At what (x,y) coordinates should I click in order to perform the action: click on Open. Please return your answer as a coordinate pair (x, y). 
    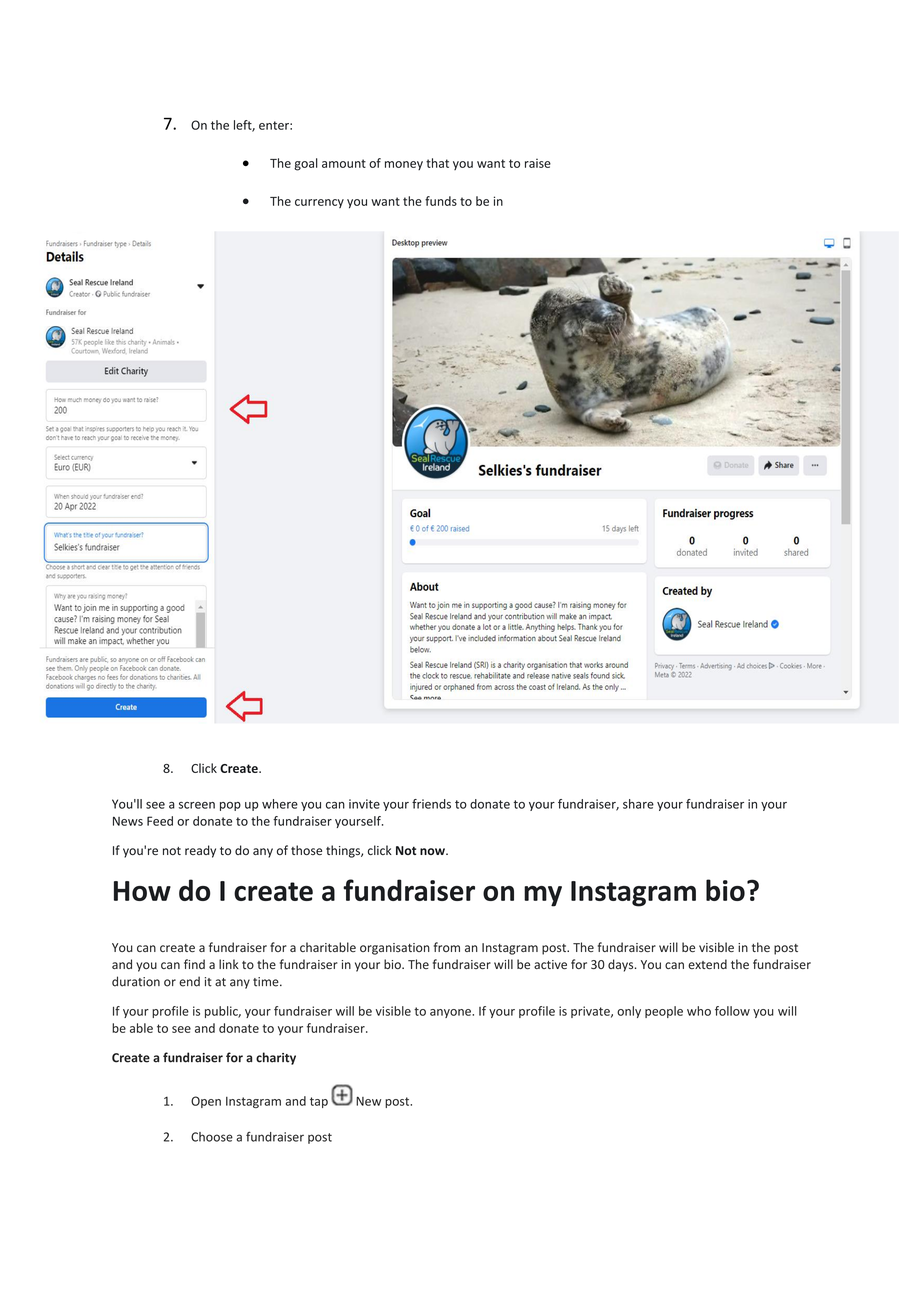
    Looking at the image, I should click on (206, 1102).
